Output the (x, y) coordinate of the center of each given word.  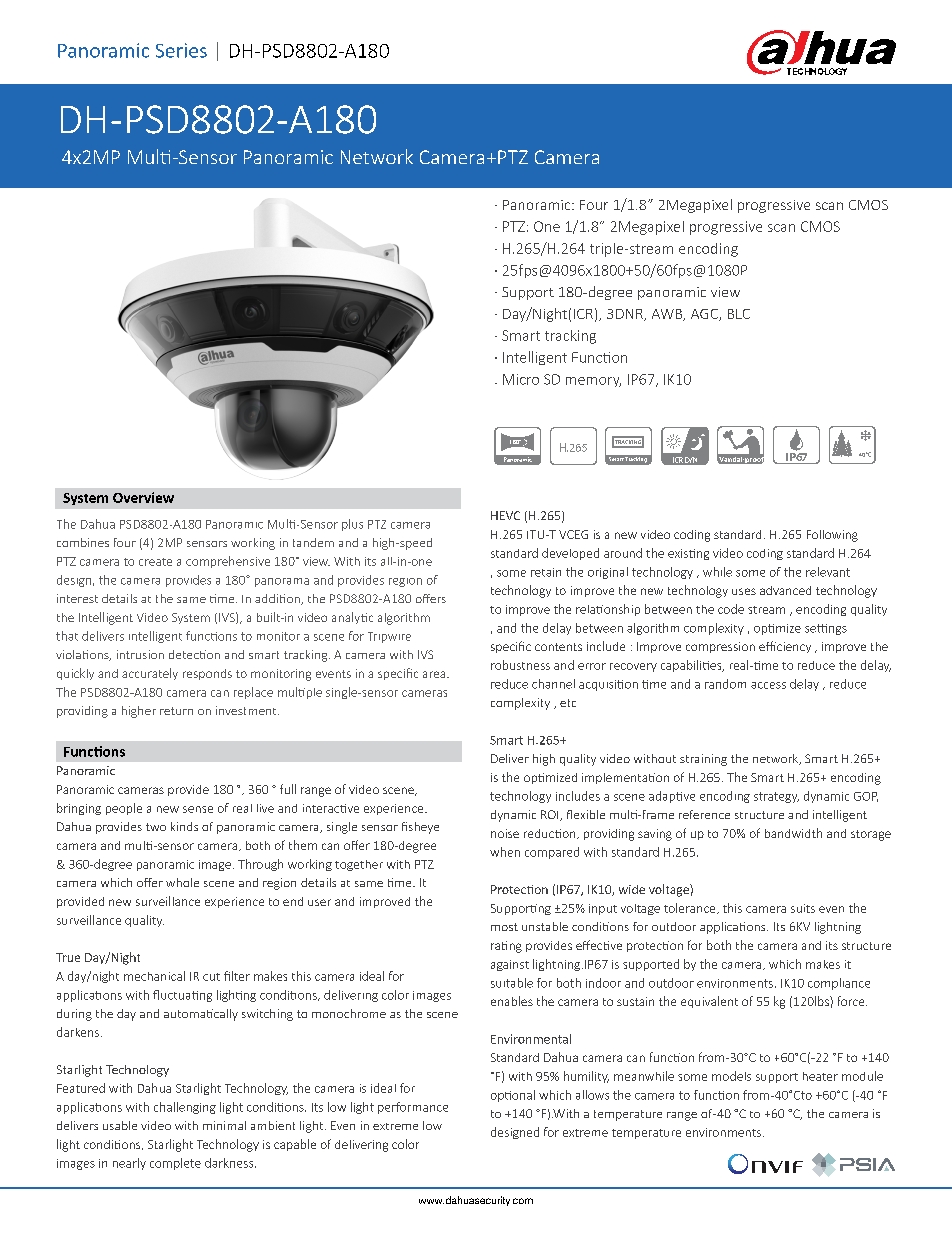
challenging (185, 1108)
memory (593, 382)
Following (832, 536)
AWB (668, 315)
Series (181, 50)
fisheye (420, 828)
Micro (521, 379)
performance (413, 1108)
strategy (776, 797)
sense (198, 809)
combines (83, 542)
